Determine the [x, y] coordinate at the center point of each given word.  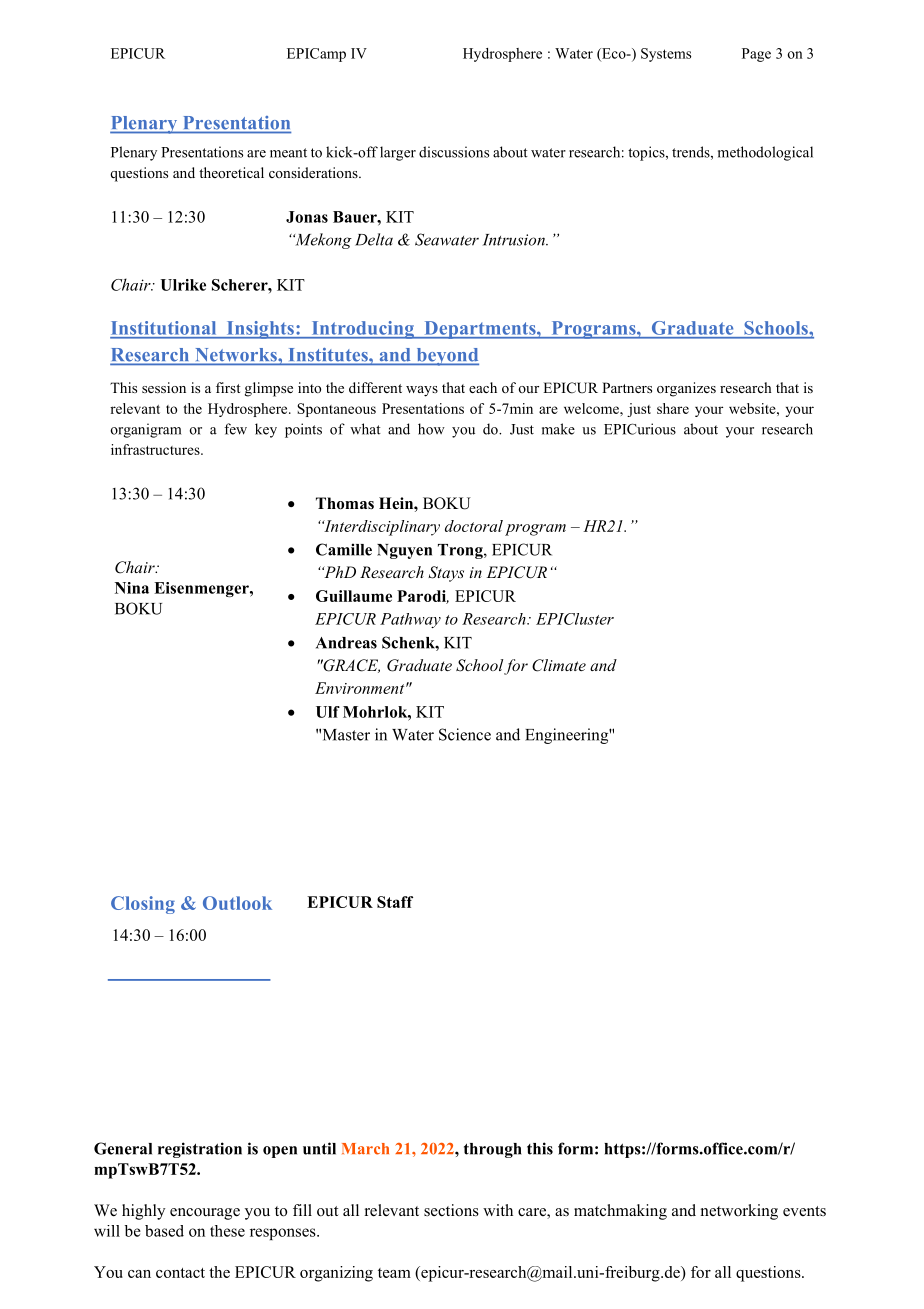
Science [465, 734]
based [164, 1231]
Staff [395, 902]
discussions [454, 152]
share [673, 408]
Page [756, 55]
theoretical [231, 172]
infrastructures [156, 449]
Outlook [237, 903]
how [431, 429]
